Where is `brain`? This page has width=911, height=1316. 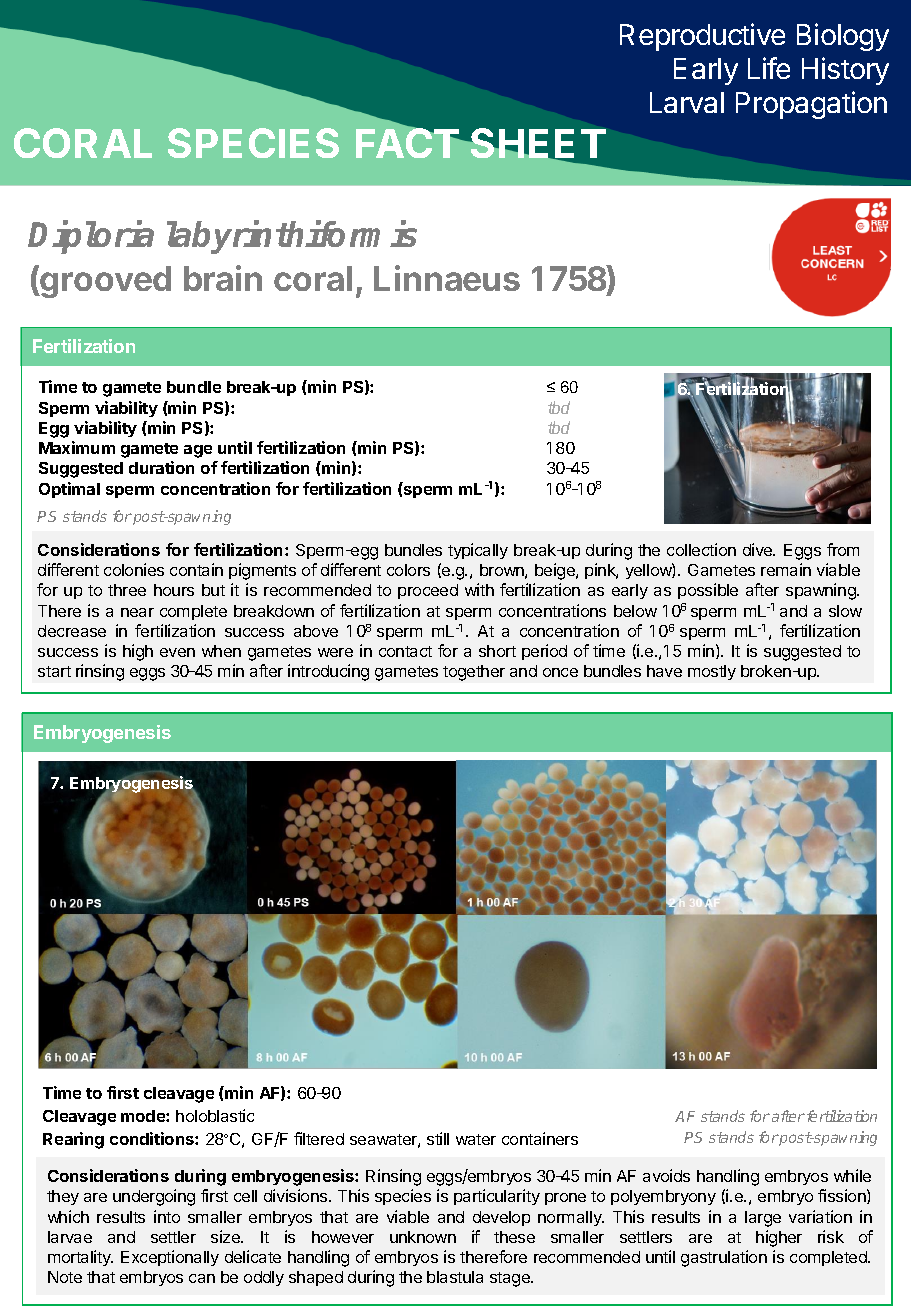 brain is located at coordinates (223, 278).
